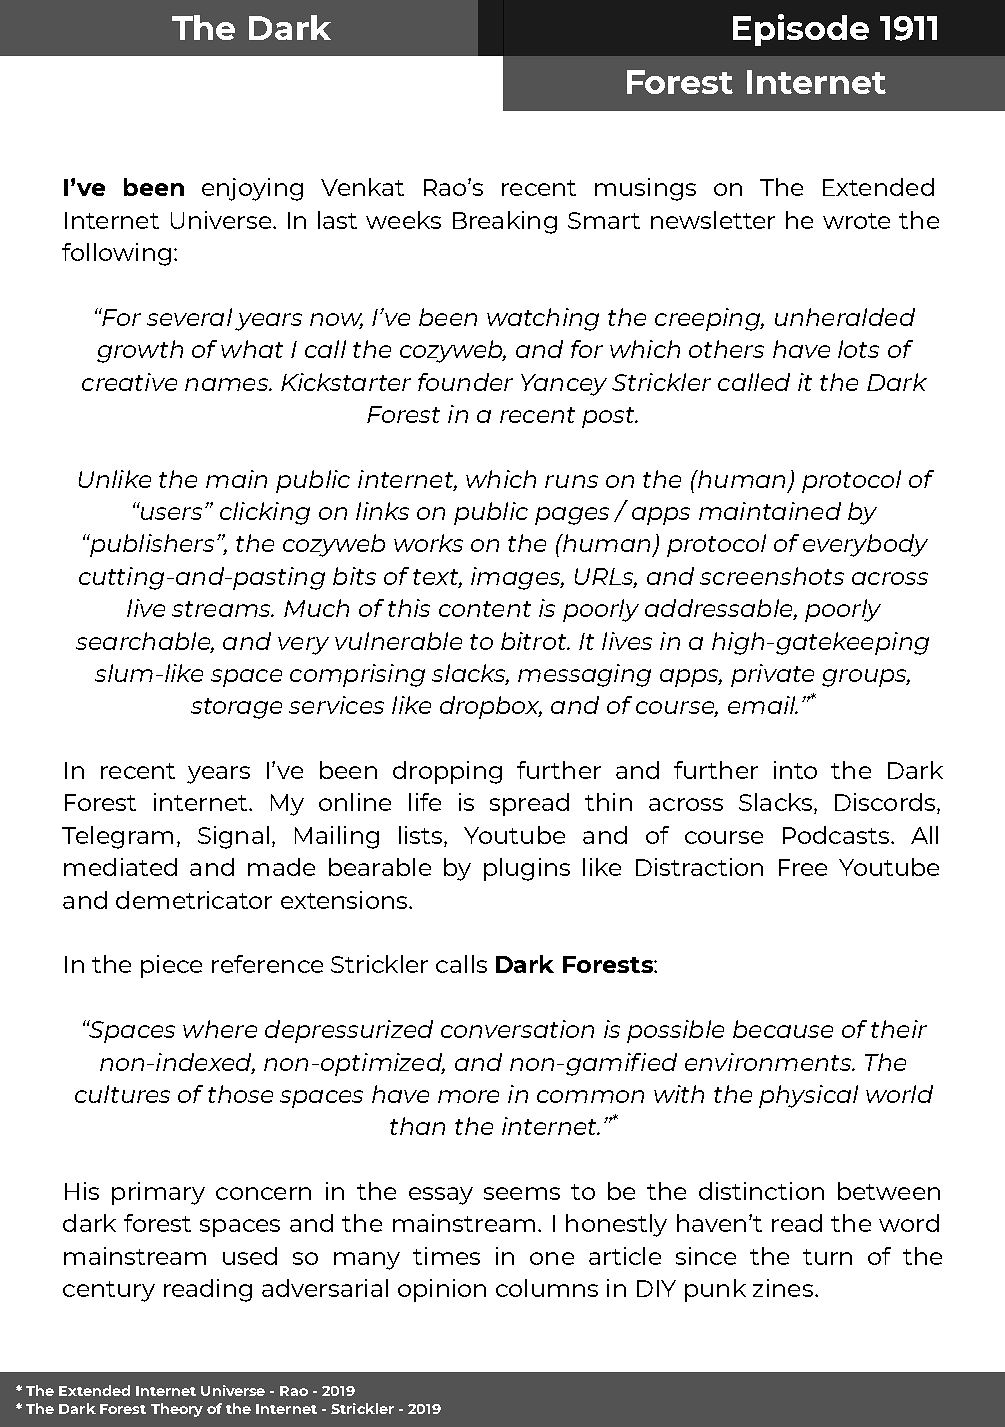 This screenshot has height=1427, width=1005. Describe the element at coordinates (252, 349) in the screenshot. I see `what` at that location.
